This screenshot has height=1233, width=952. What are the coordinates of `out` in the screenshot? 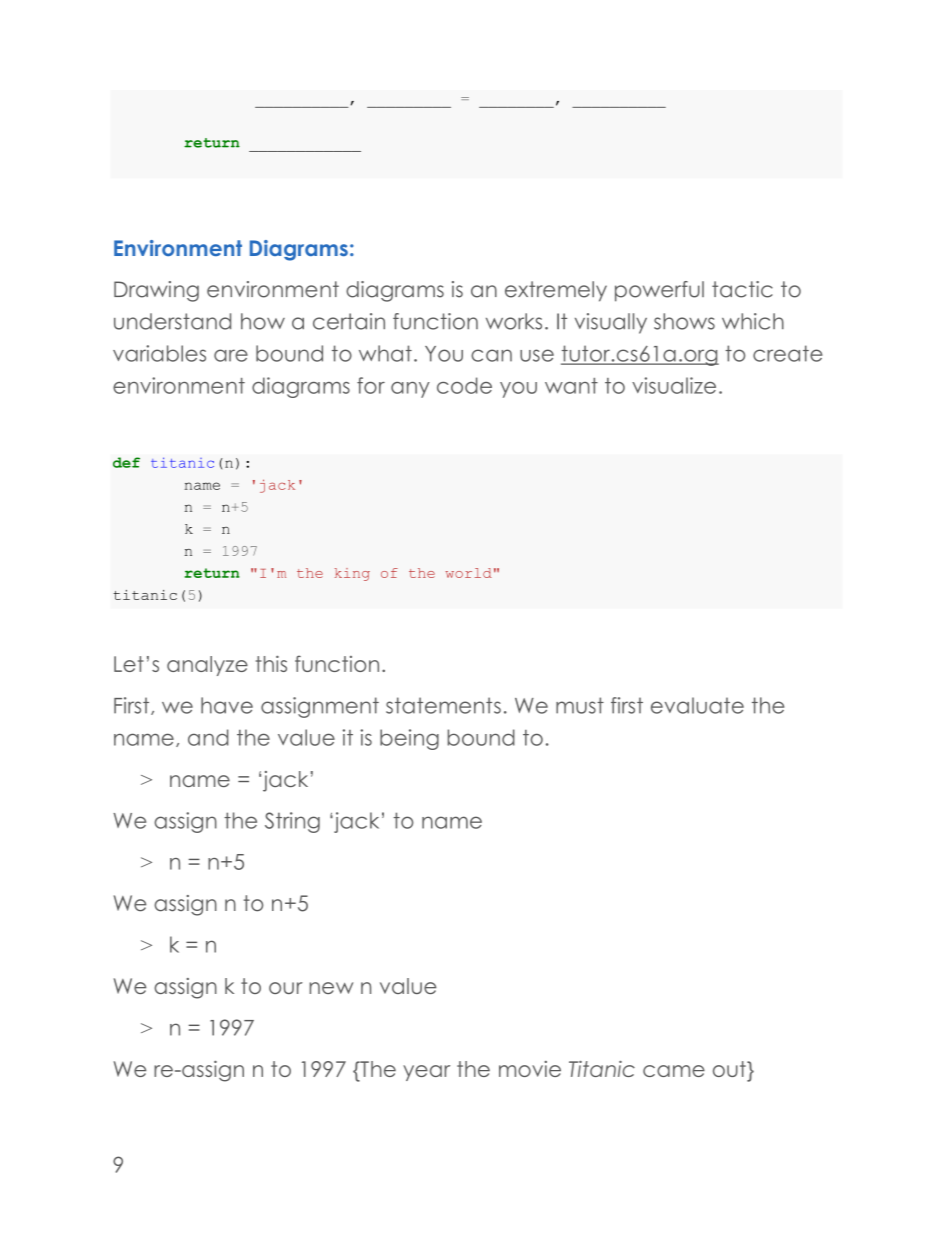 It's located at (730, 1069).
